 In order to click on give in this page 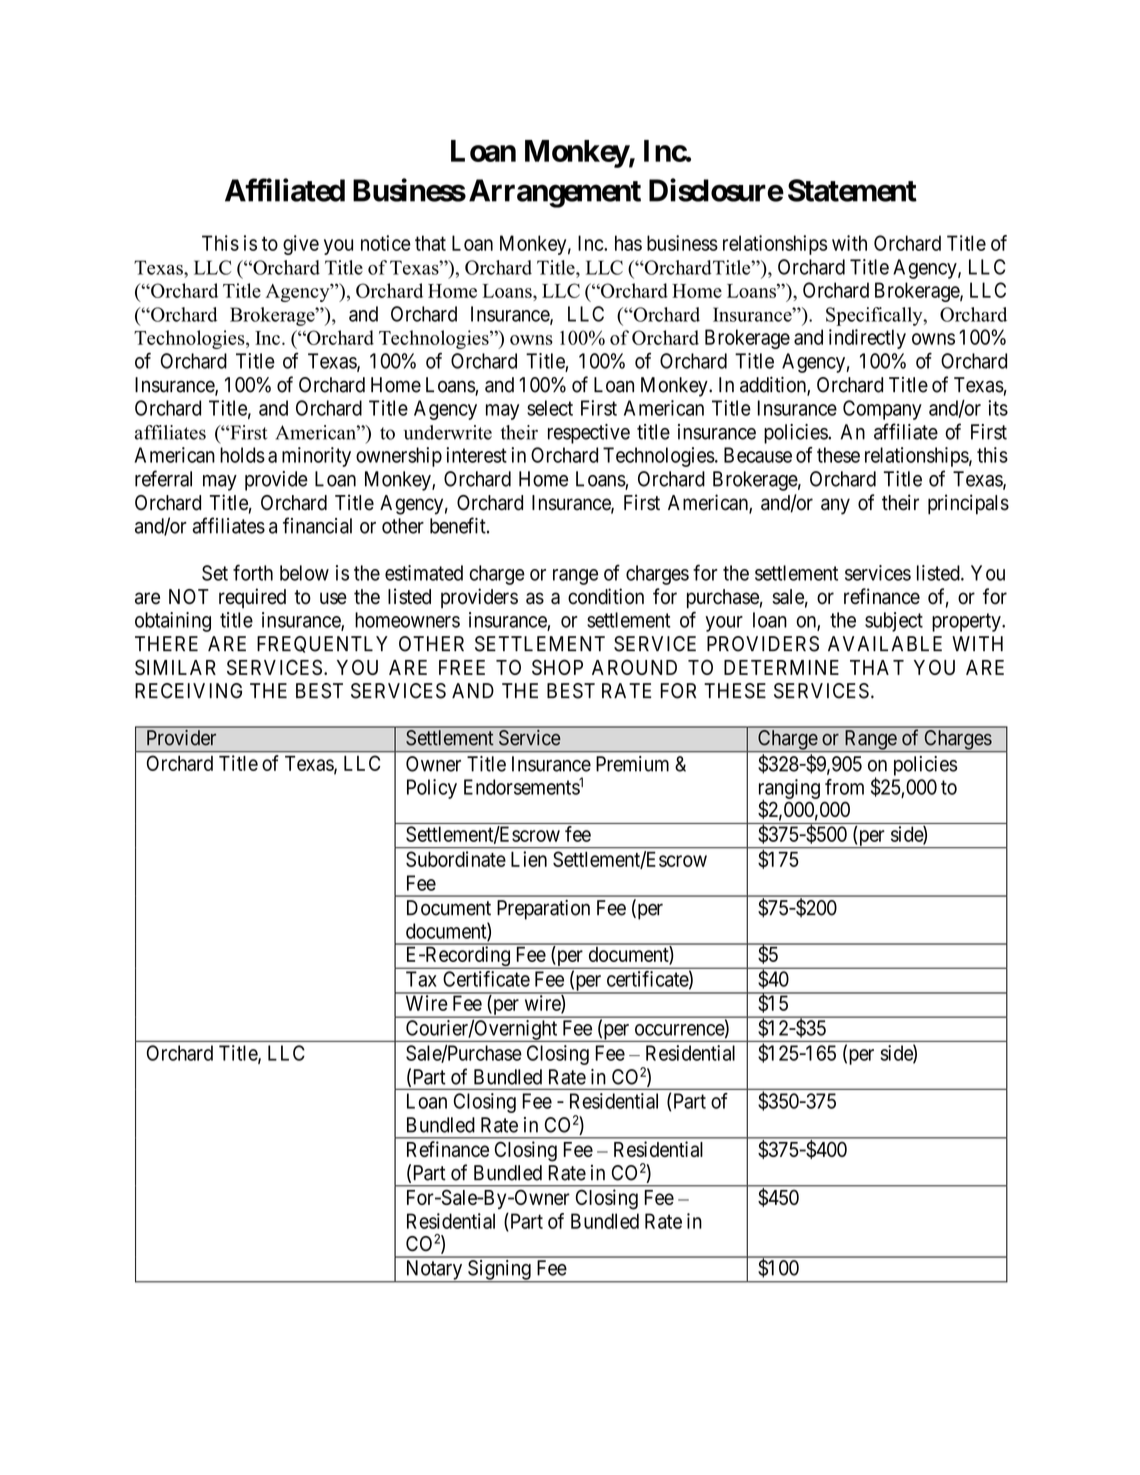, I will do `click(301, 245)`.
